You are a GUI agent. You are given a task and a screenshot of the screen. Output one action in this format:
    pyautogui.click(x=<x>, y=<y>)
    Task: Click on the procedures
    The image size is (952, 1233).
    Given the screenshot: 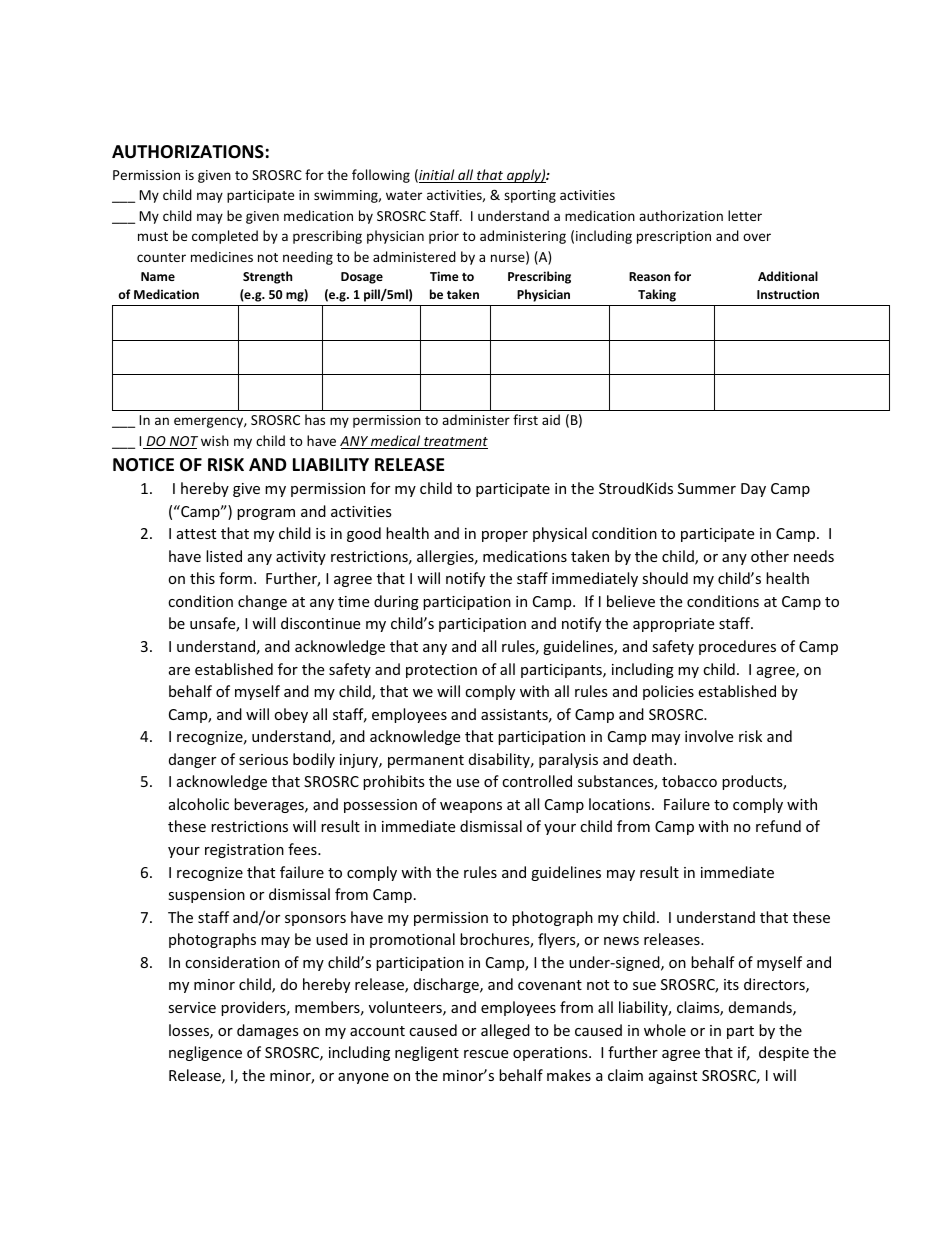 What is the action you would take?
    pyautogui.click(x=737, y=647)
